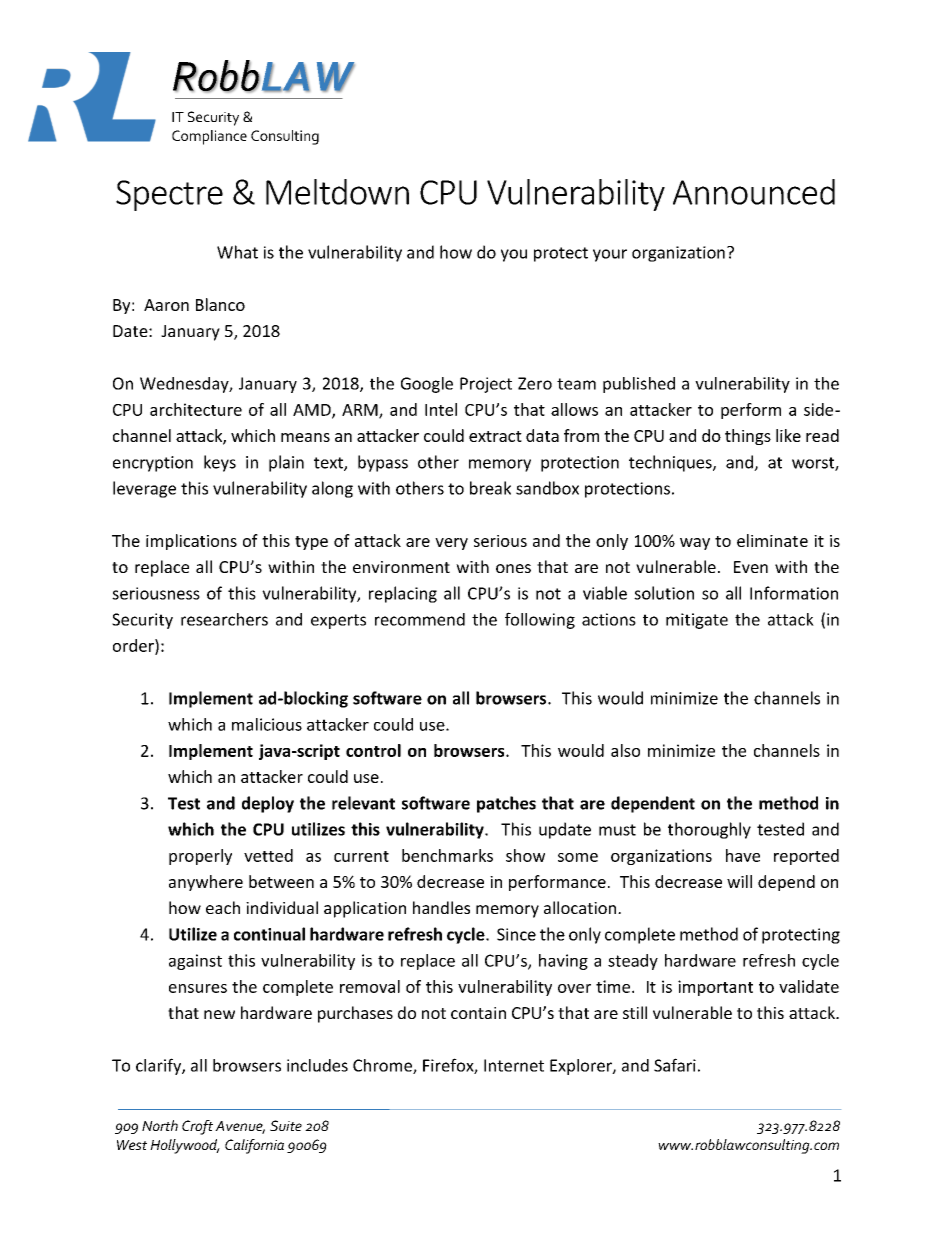 Image resolution: width=952 pixels, height=1233 pixels. What do you see at coordinates (337, 192) in the screenshot?
I see `Meltdown` at bounding box center [337, 192].
